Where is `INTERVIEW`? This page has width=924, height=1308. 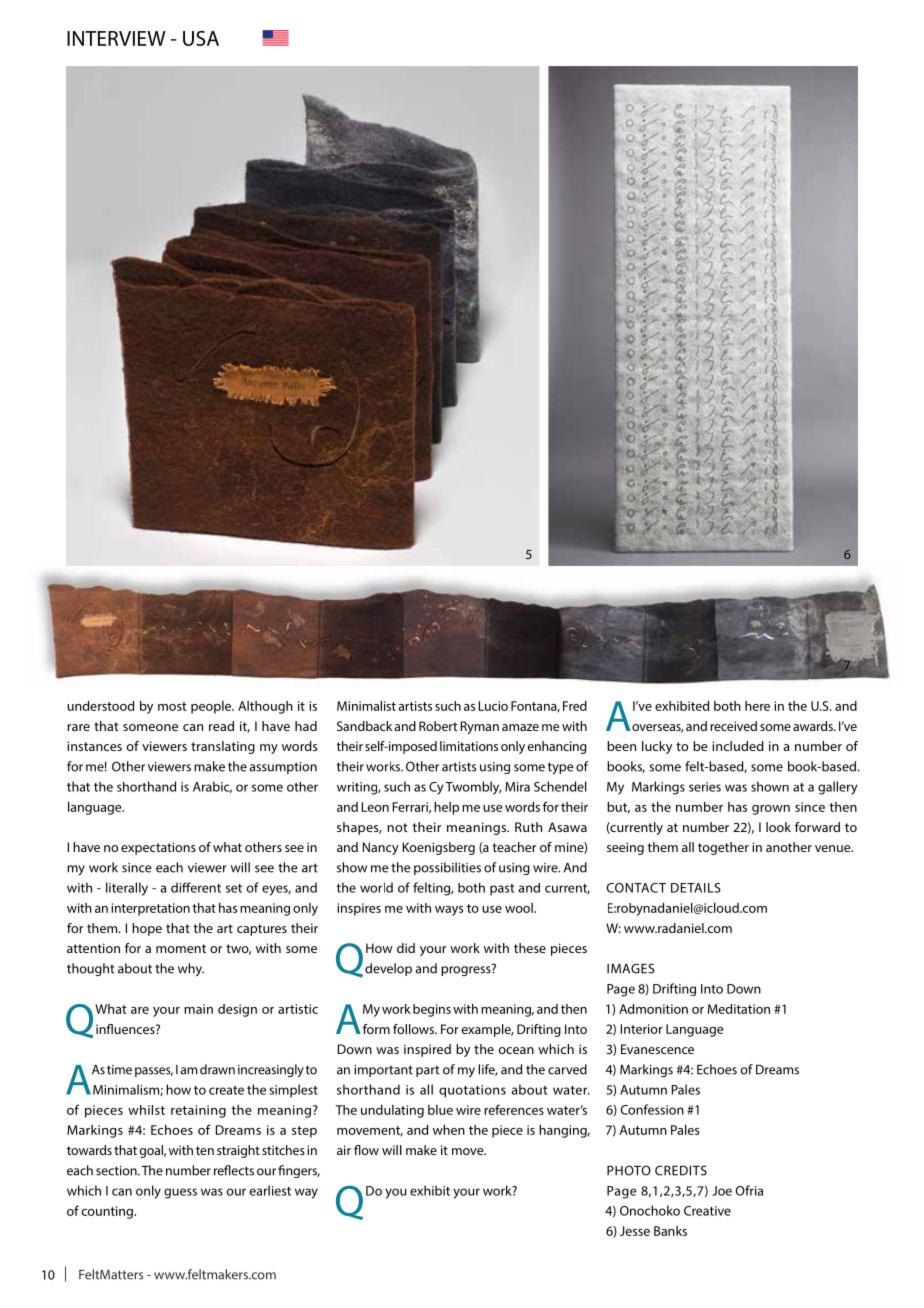 INTERVIEW is located at coordinates (116, 38).
